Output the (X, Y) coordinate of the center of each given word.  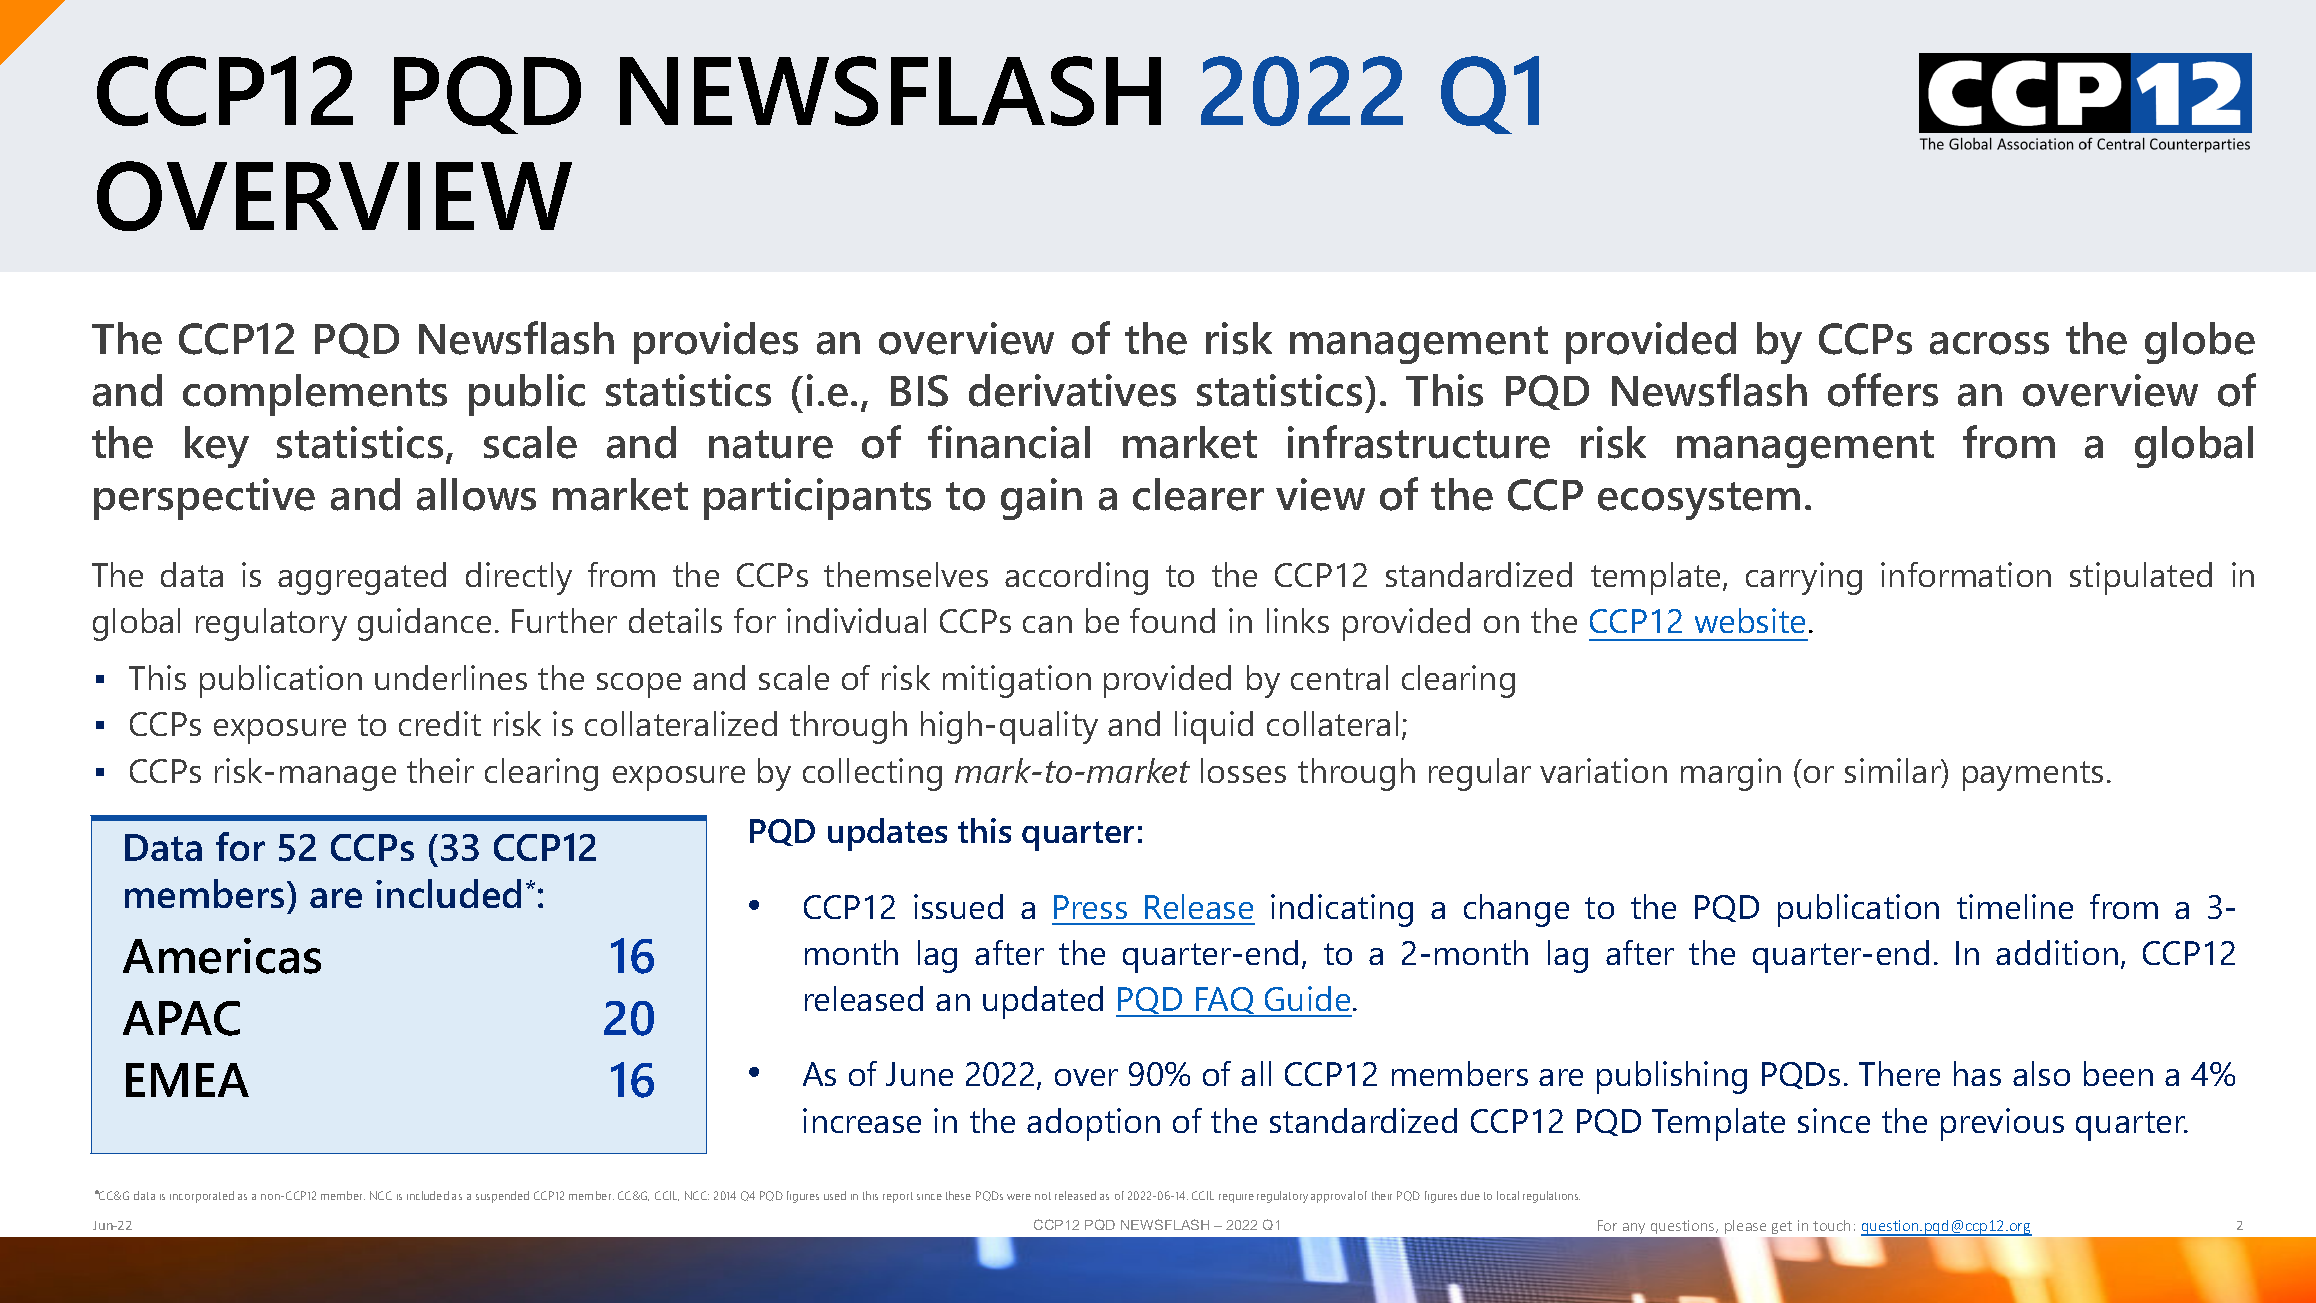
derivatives (1072, 390)
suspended (502, 1197)
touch (1831, 1225)
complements (315, 395)
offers (1883, 390)
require (1236, 1198)
